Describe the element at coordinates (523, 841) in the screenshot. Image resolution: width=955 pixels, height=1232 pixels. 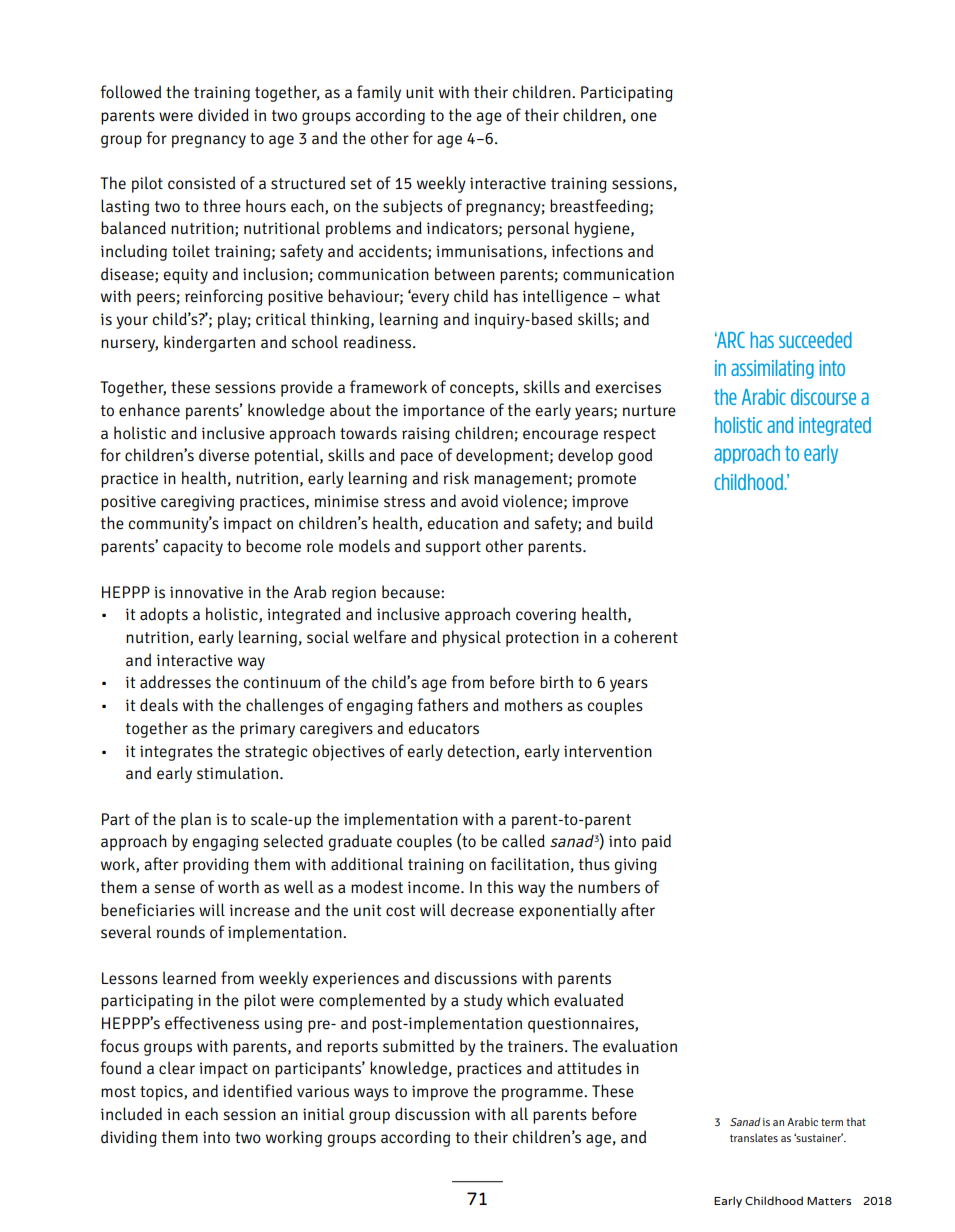
I see `called` at that location.
